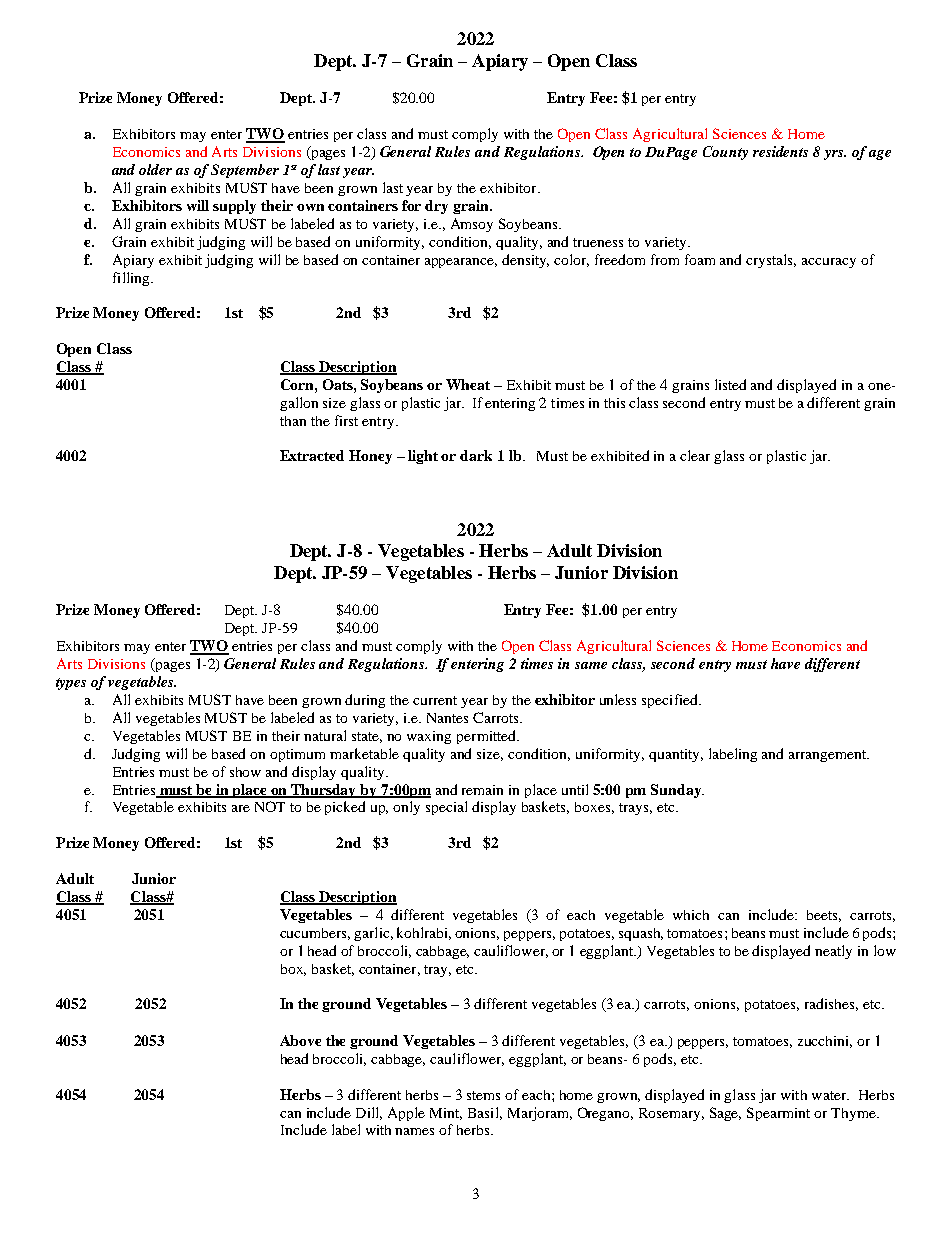  What do you see at coordinates (71, 684) in the document?
I see `types` at bounding box center [71, 684].
